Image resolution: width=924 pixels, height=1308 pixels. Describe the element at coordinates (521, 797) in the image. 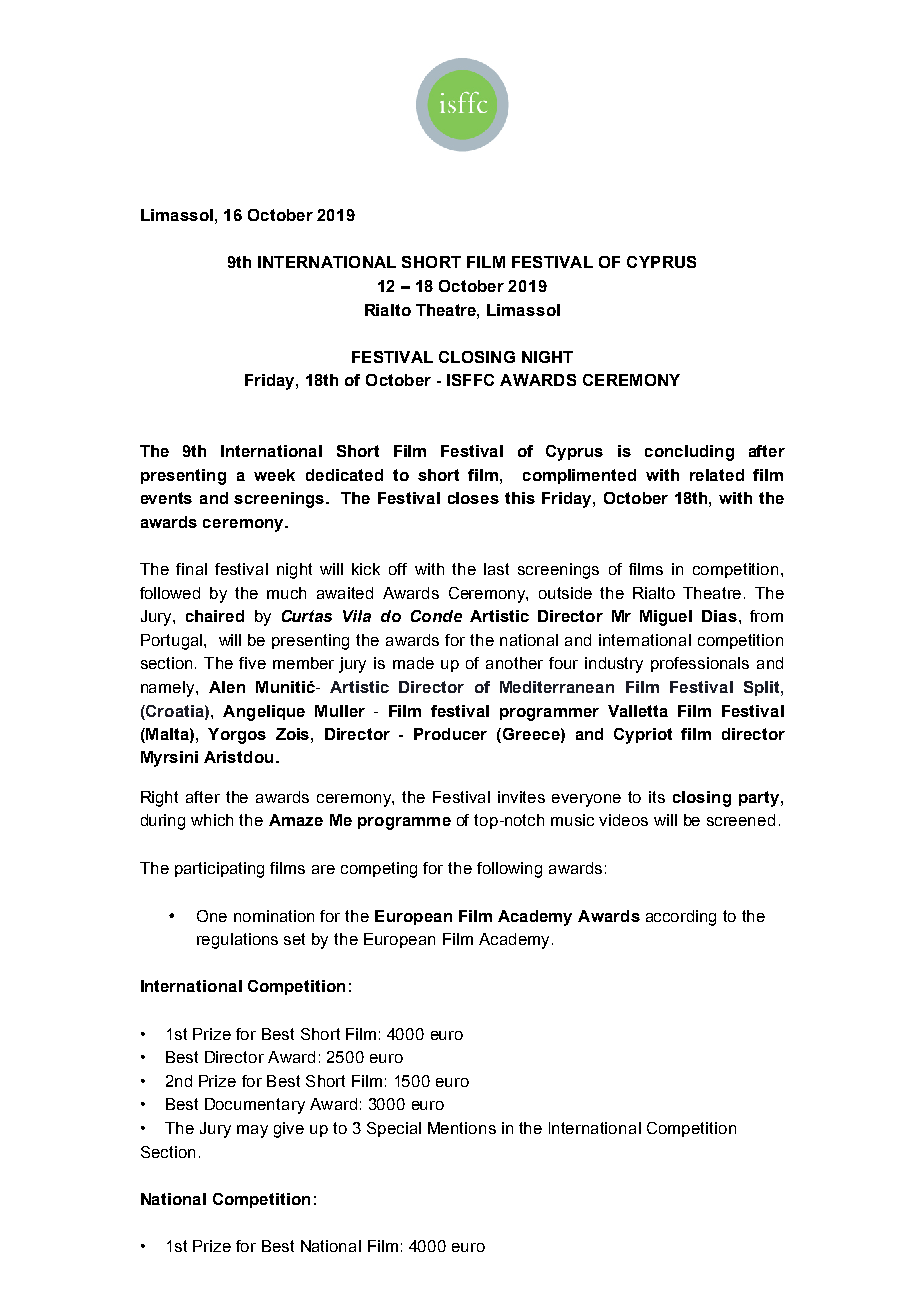

I see `invites` at that location.
